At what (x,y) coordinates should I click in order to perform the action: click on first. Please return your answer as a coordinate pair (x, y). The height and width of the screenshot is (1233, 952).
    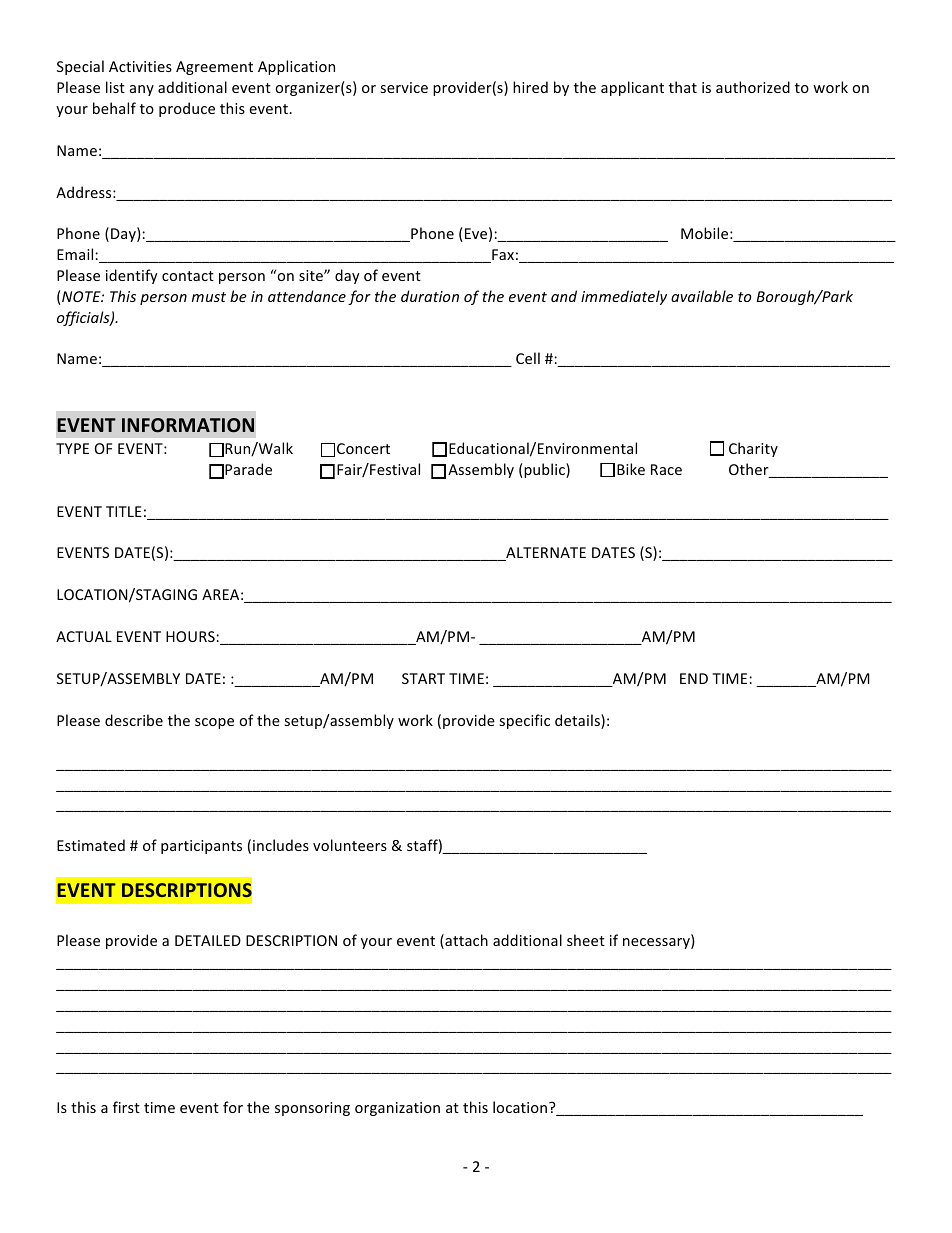
    Looking at the image, I should click on (126, 1107).
